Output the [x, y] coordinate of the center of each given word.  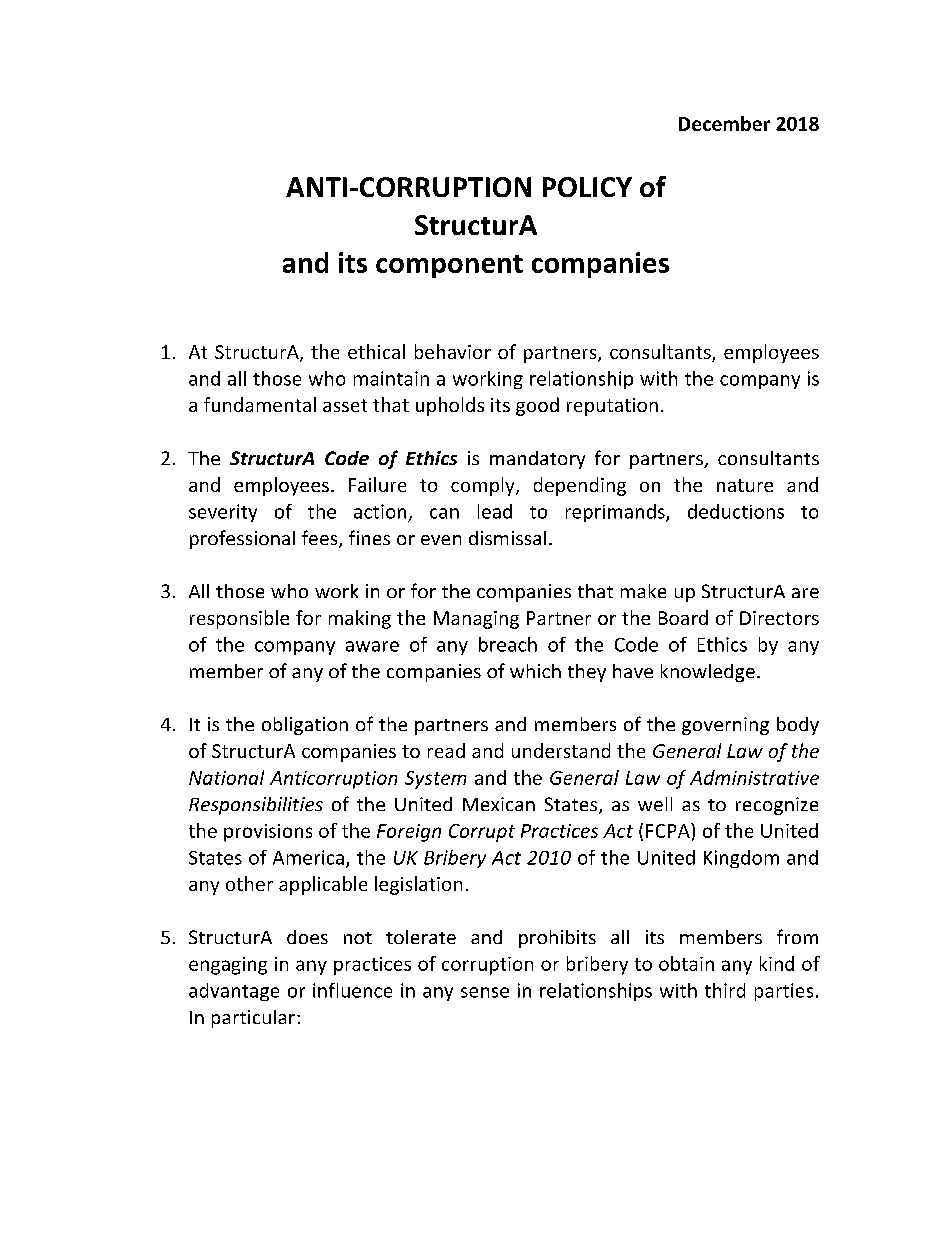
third [725, 990]
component [449, 266]
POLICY [587, 187]
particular [253, 1019]
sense [485, 992]
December [724, 123]
